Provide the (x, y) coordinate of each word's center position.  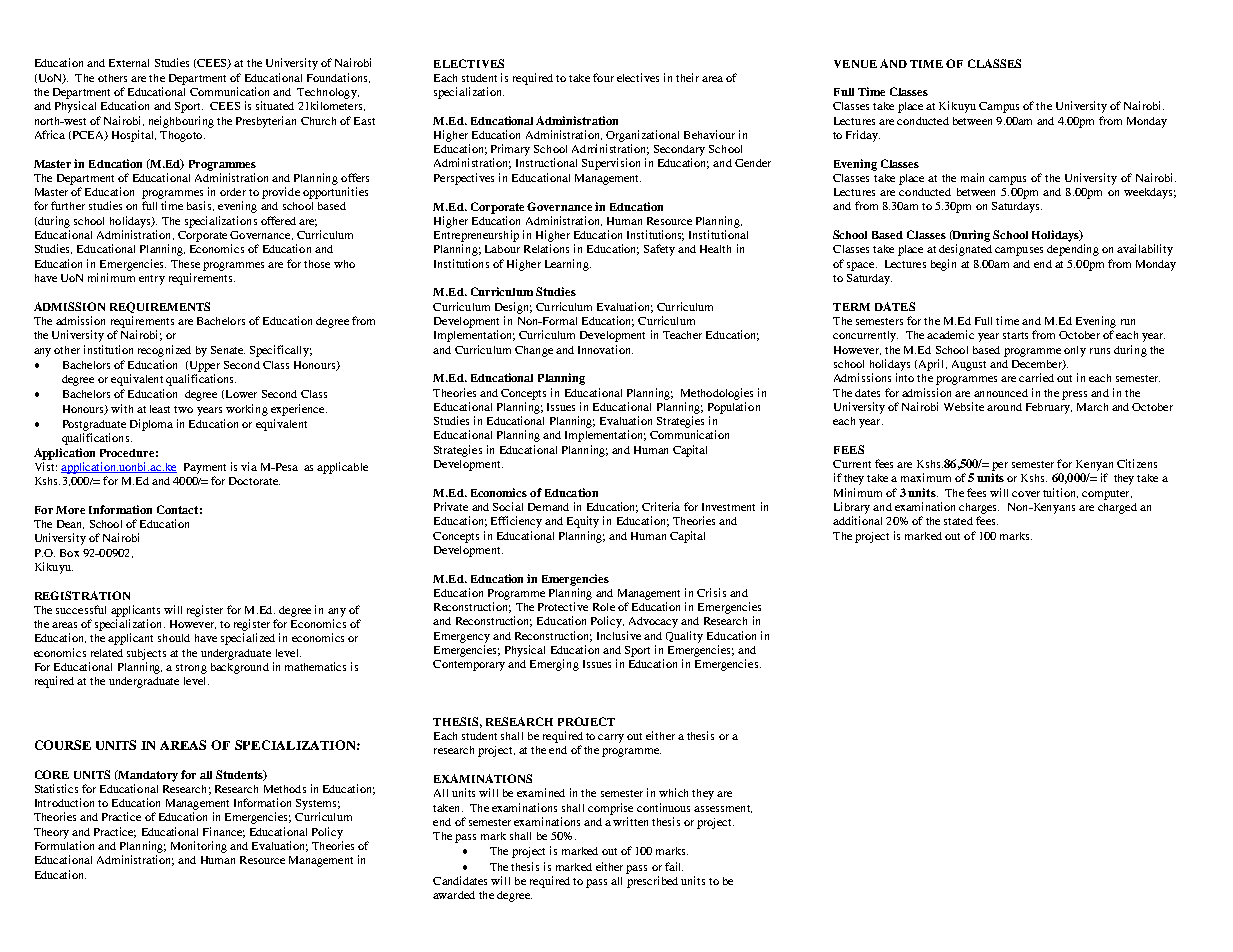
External (129, 63)
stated (958, 521)
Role (604, 607)
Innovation (605, 349)
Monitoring (199, 847)
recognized (164, 351)
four (603, 77)
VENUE (855, 64)
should (174, 638)
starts (1015, 335)
